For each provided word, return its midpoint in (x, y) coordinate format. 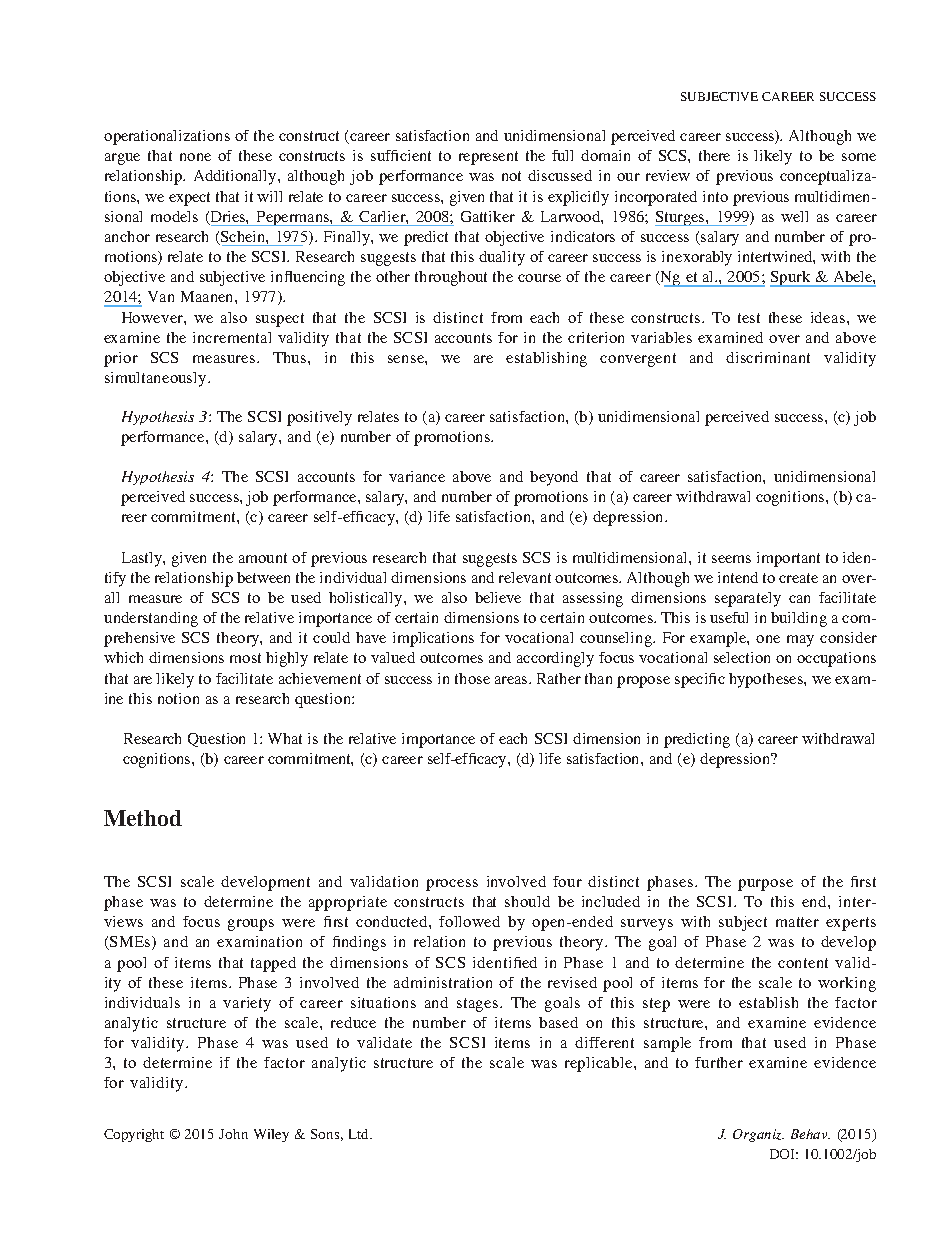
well (794, 216)
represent (488, 158)
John (233, 1134)
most (245, 658)
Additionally (236, 177)
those (472, 678)
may (800, 641)
